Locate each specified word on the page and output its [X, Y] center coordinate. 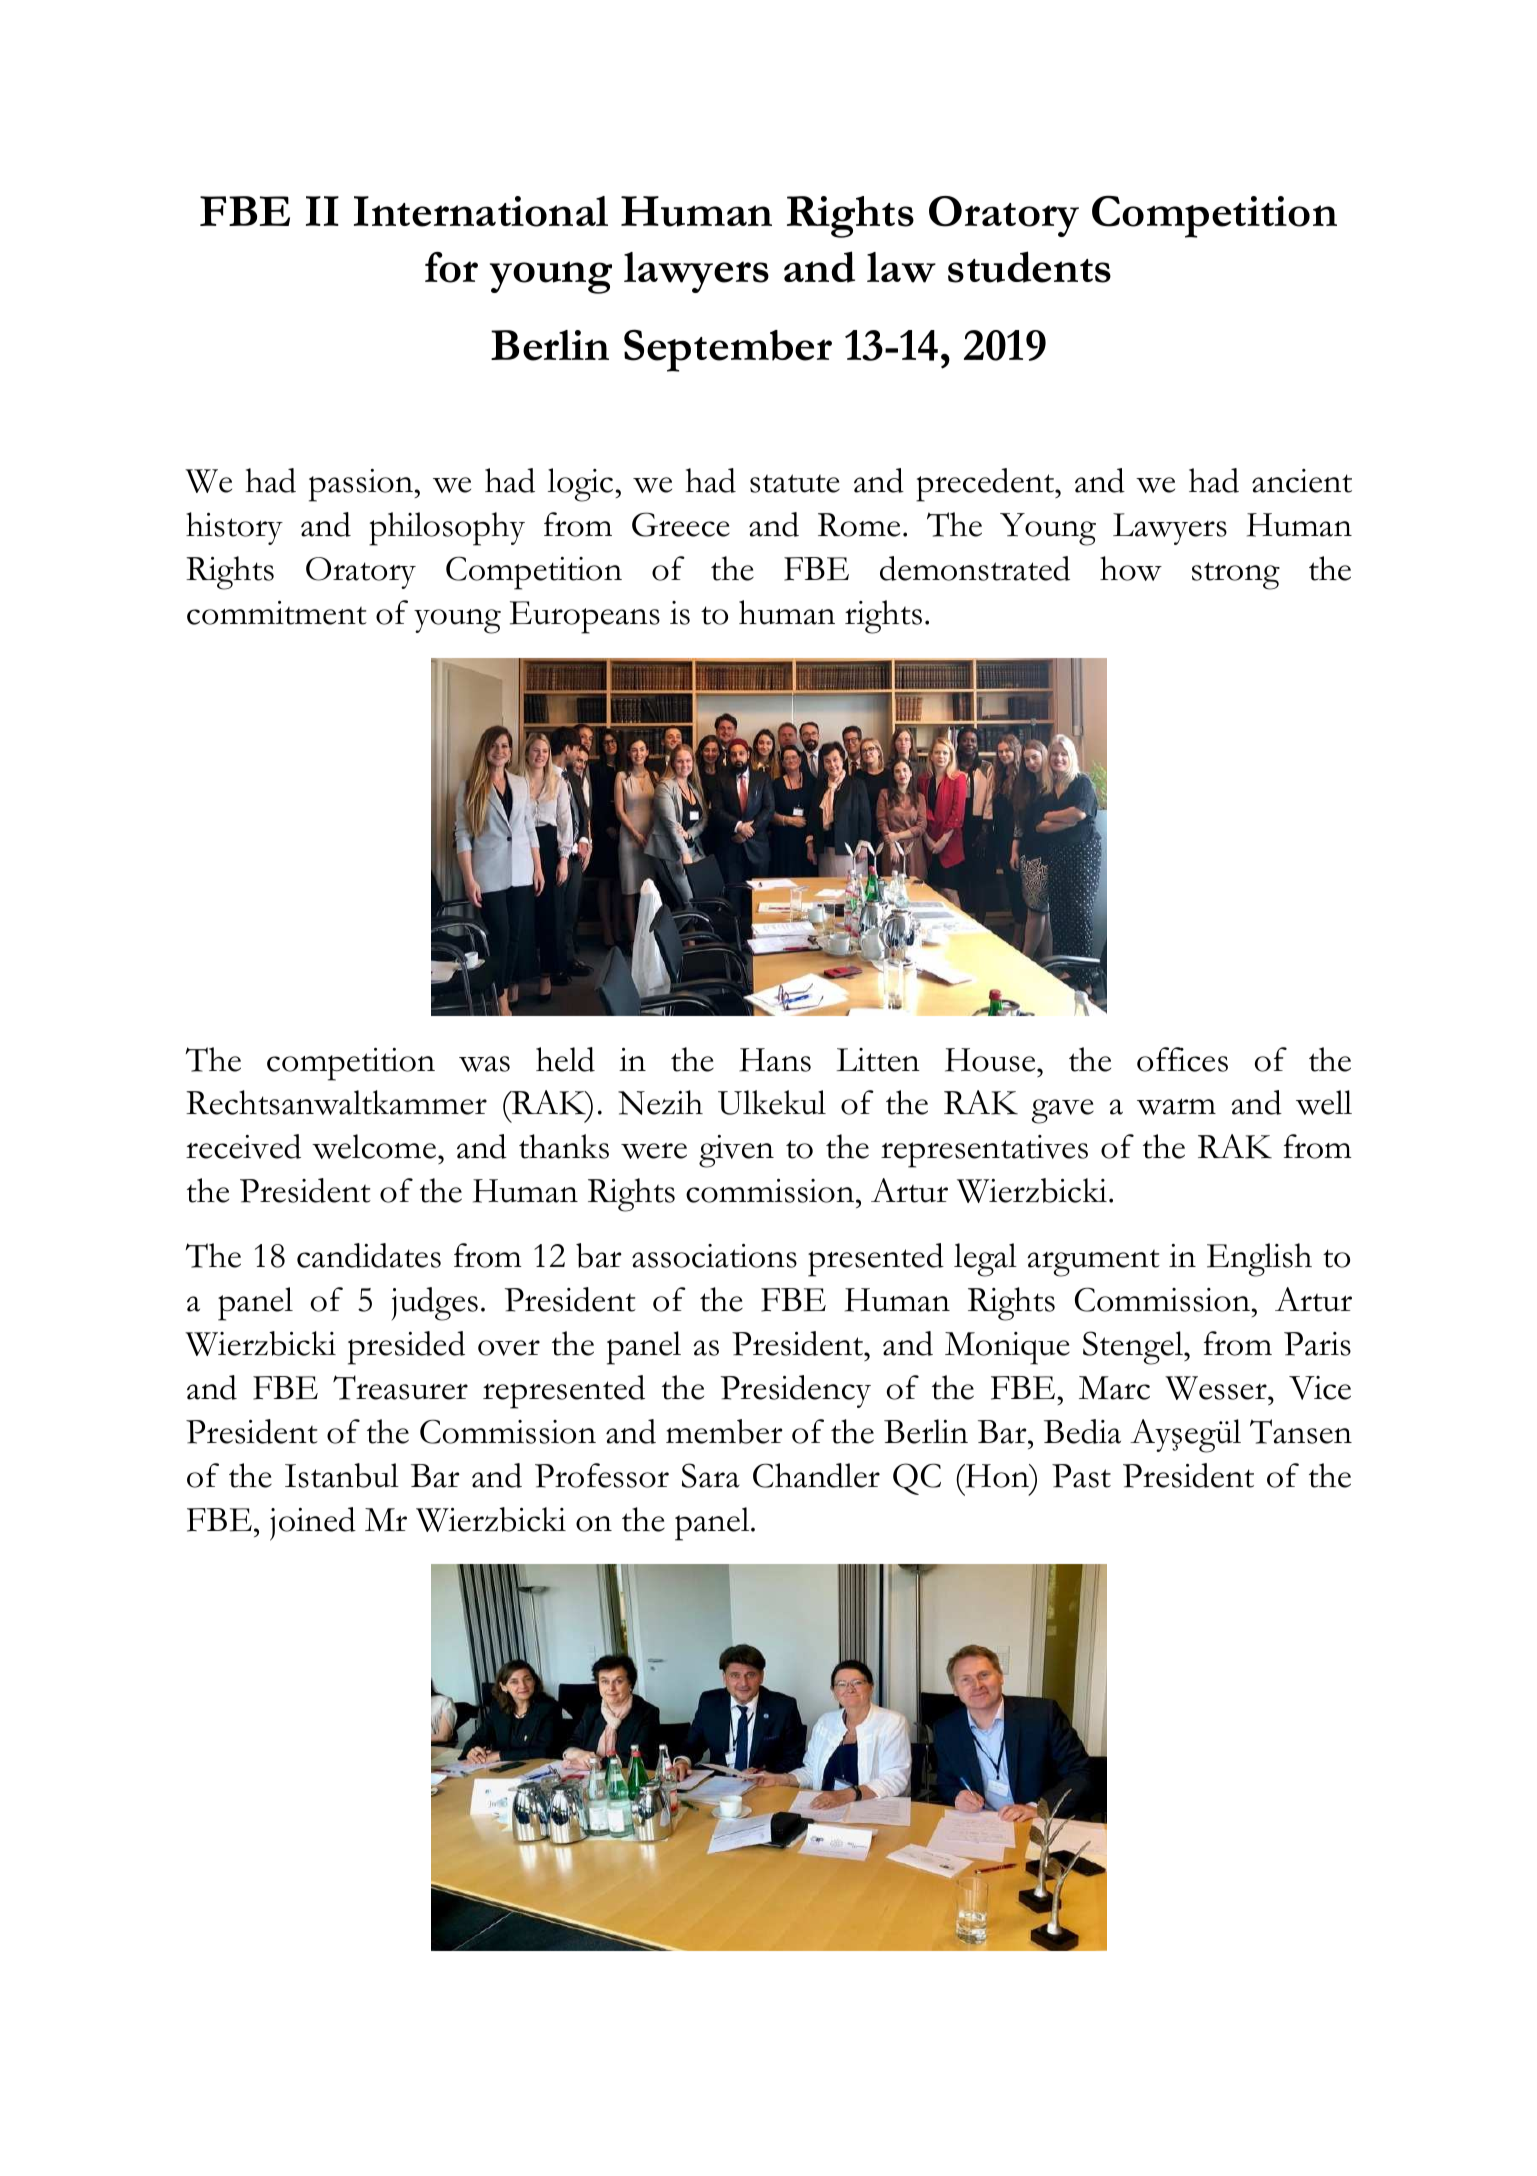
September [728, 350]
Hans [775, 1060]
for [451, 267]
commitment [277, 613]
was [484, 1064]
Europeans [585, 617]
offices [1182, 1059]
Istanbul [342, 1475]
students [1029, 267]
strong [1236, 576]
